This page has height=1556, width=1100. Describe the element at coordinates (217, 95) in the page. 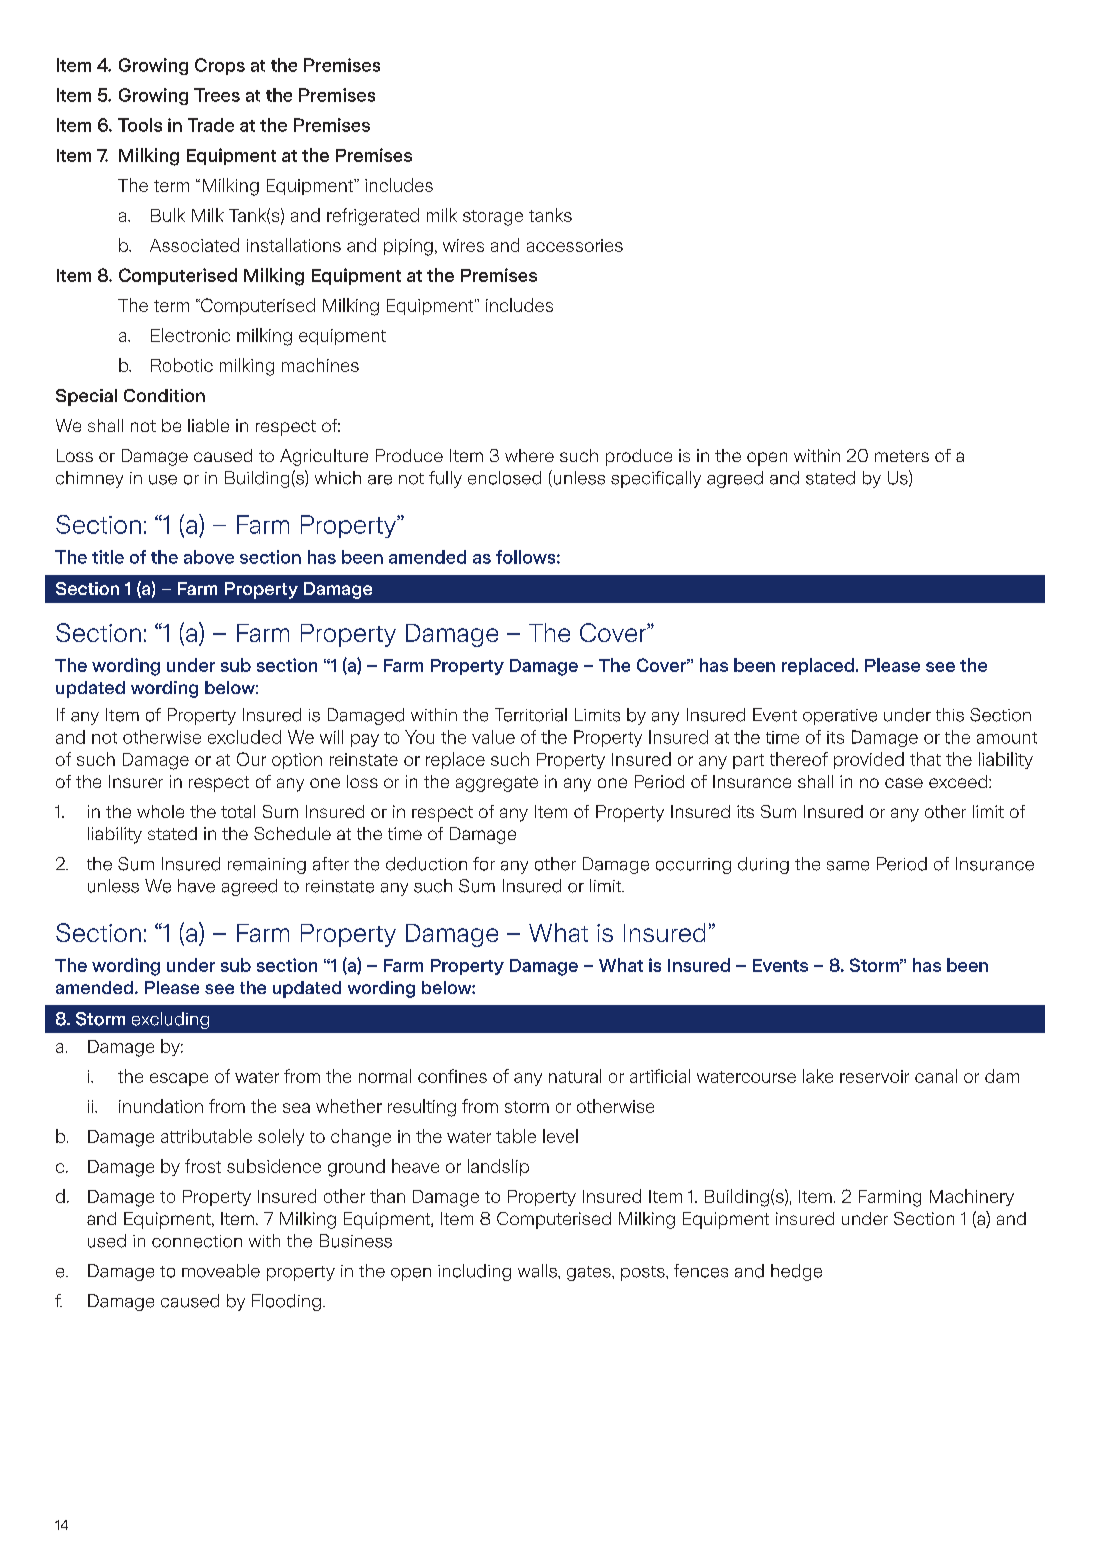

I see `Trees` at that location.
